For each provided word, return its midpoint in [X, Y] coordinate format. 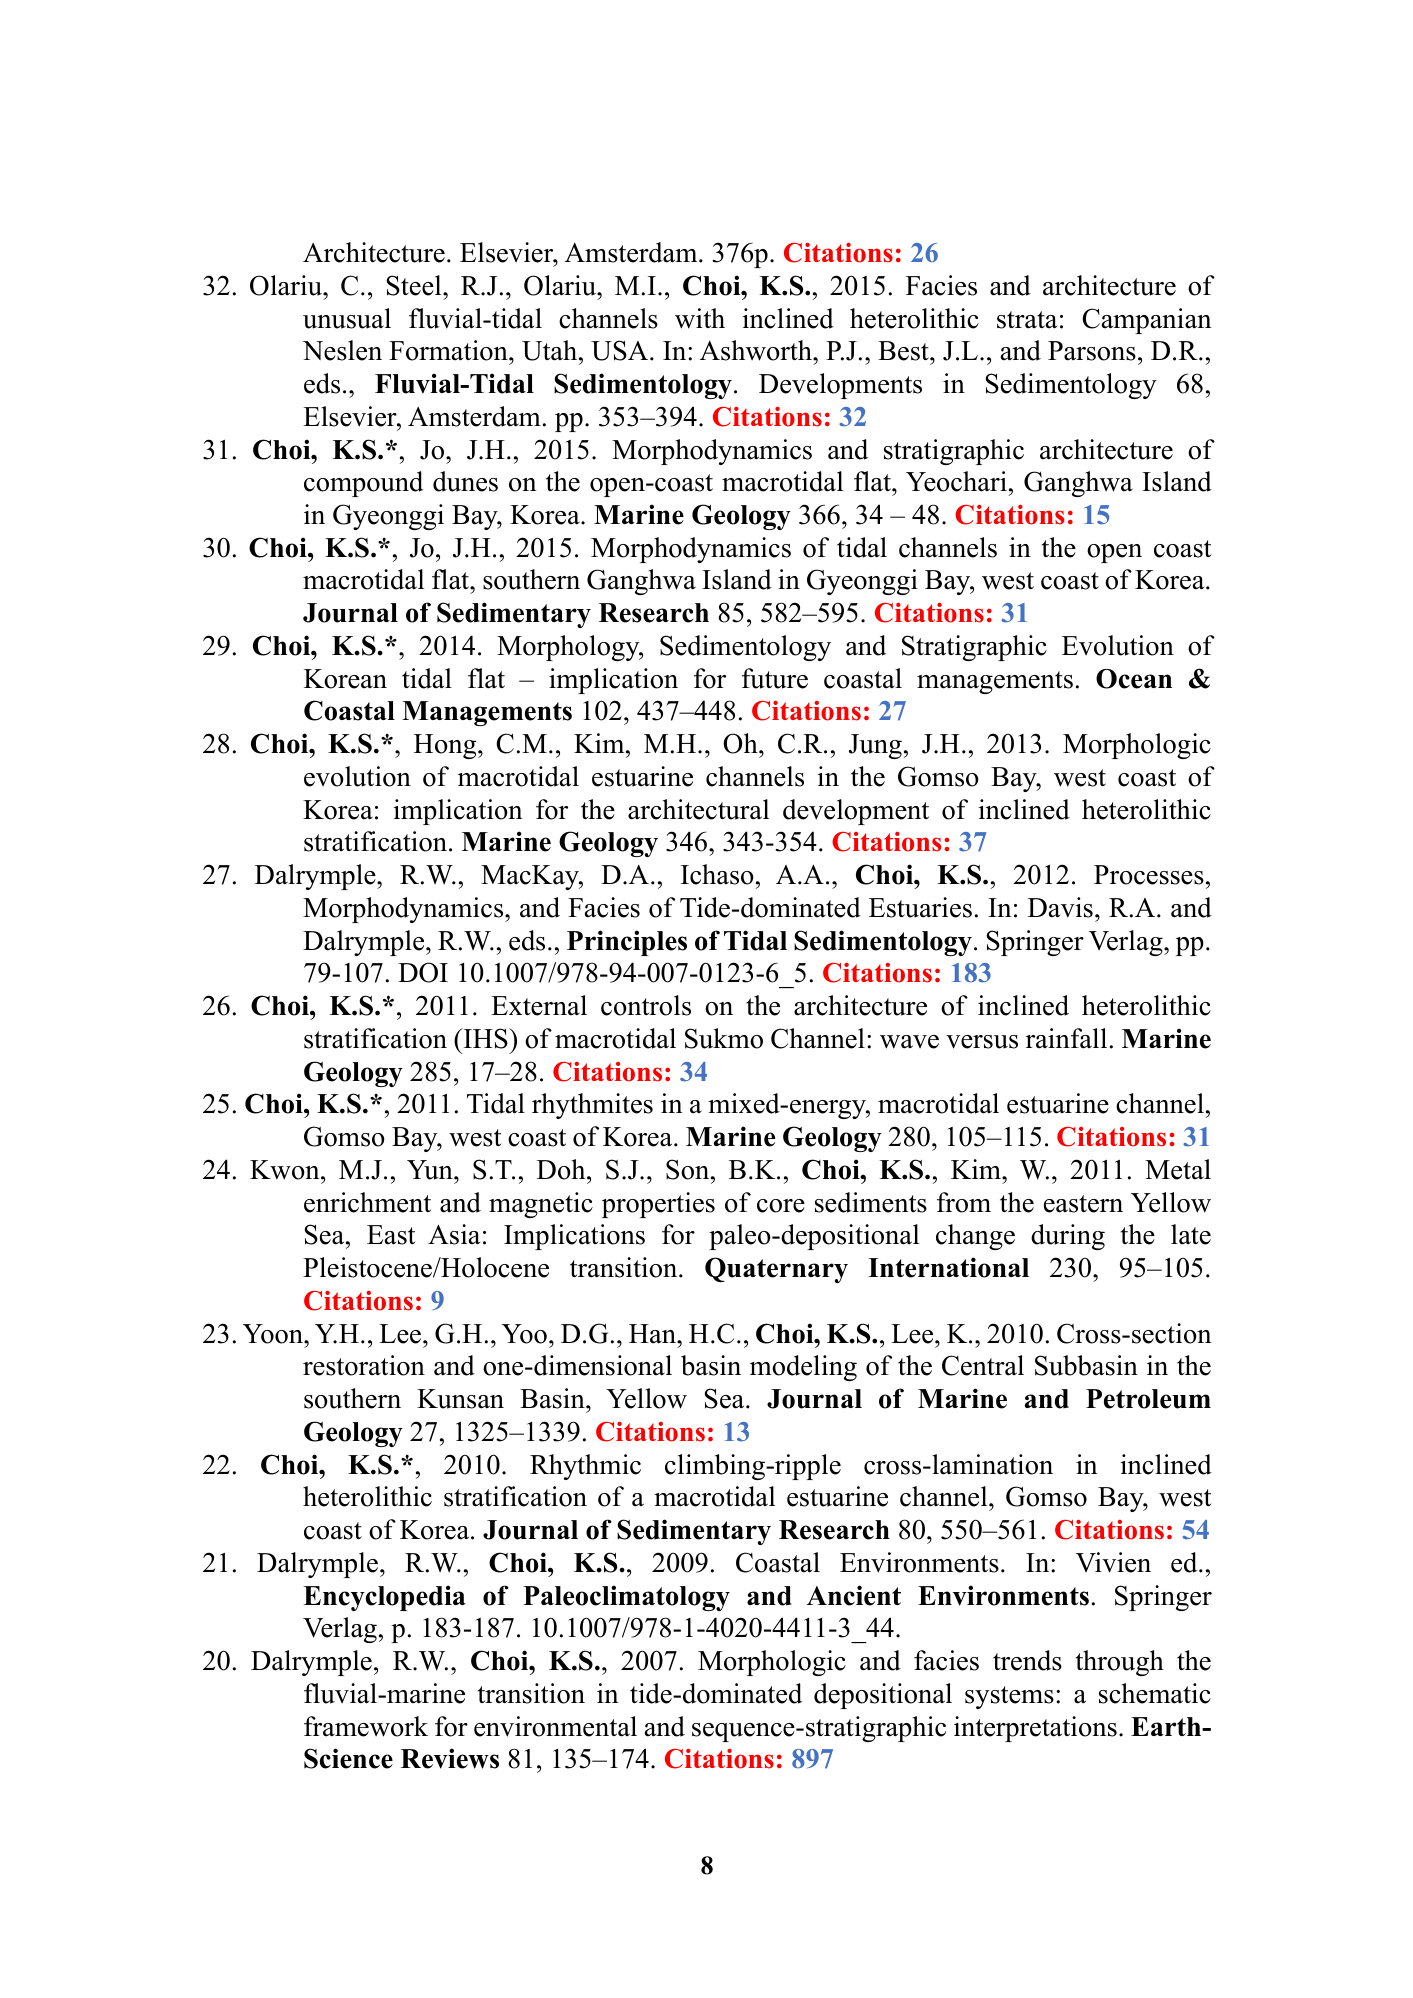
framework [366, 1726]
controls [646, 1005]
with [700, 318]
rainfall [1066, 1038]
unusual [347, 318]
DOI [423, 972]
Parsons [1092, 351]
